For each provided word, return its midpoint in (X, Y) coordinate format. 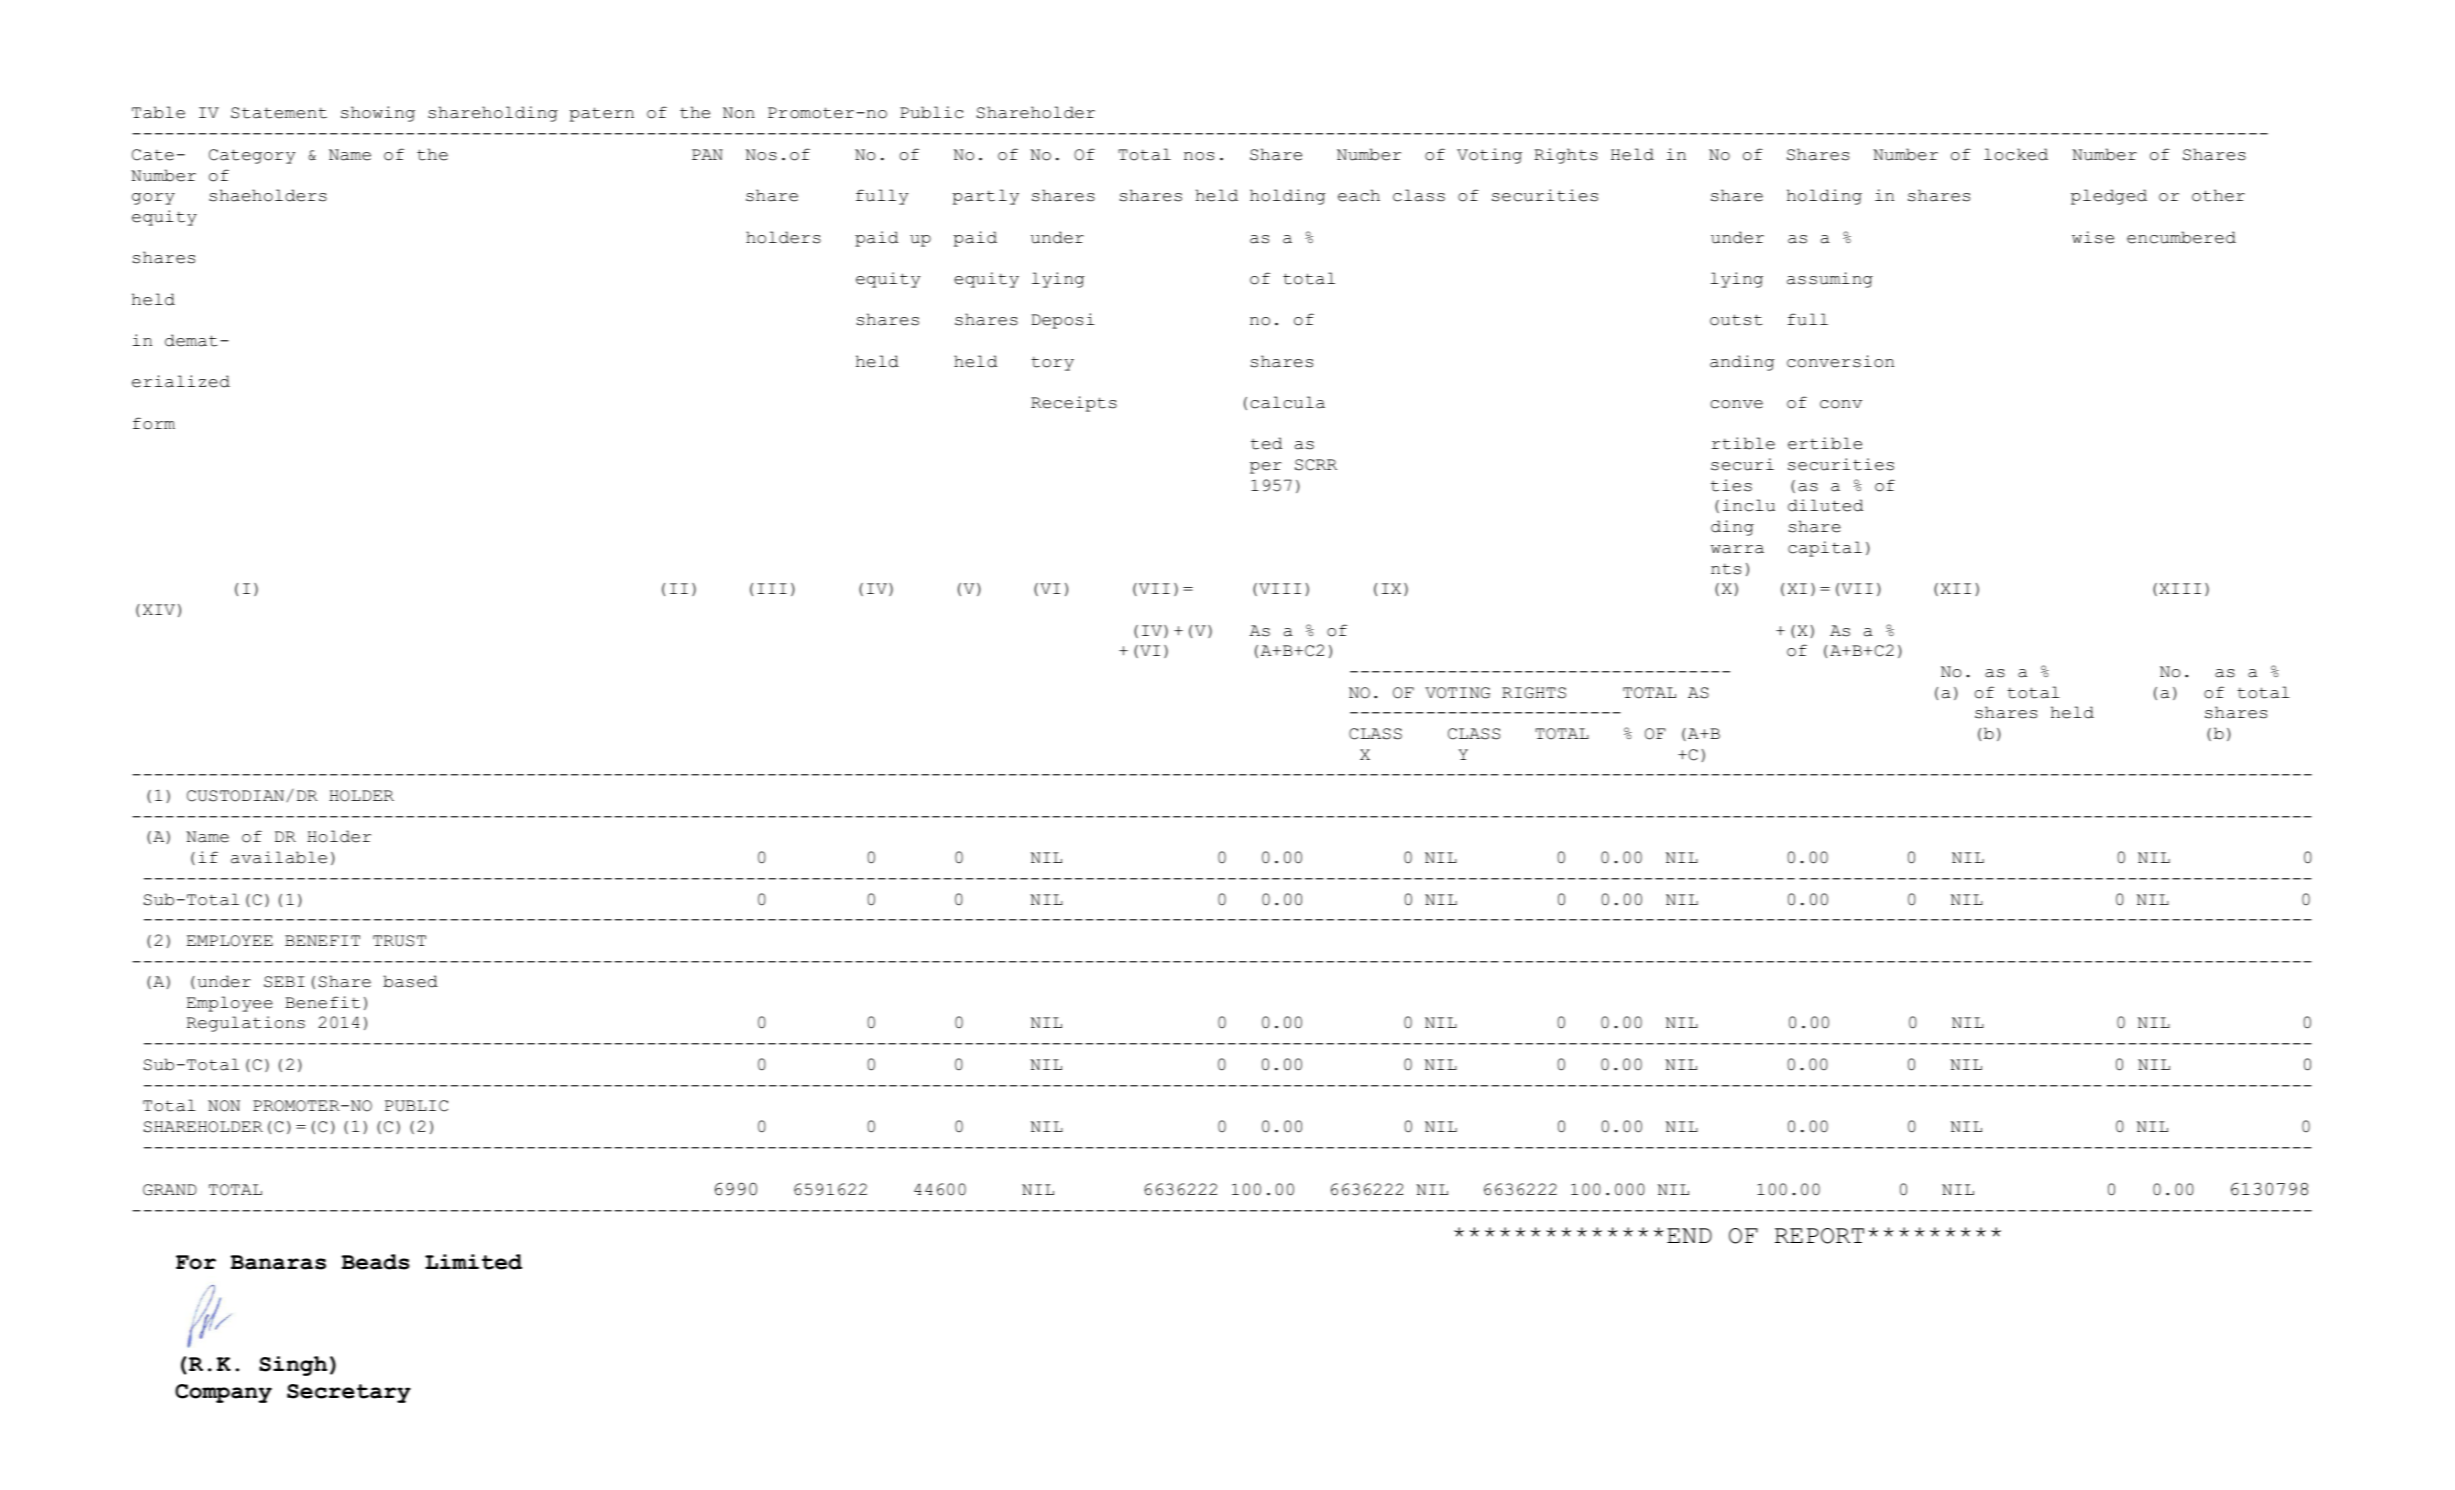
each (1359, 195)
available (279, 857)
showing (378, 114)
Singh (293, 1366)
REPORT (1819, 1236)
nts (1726, 569)
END (1689, 1235)
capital (1825, 549)
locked (2016, 154)
